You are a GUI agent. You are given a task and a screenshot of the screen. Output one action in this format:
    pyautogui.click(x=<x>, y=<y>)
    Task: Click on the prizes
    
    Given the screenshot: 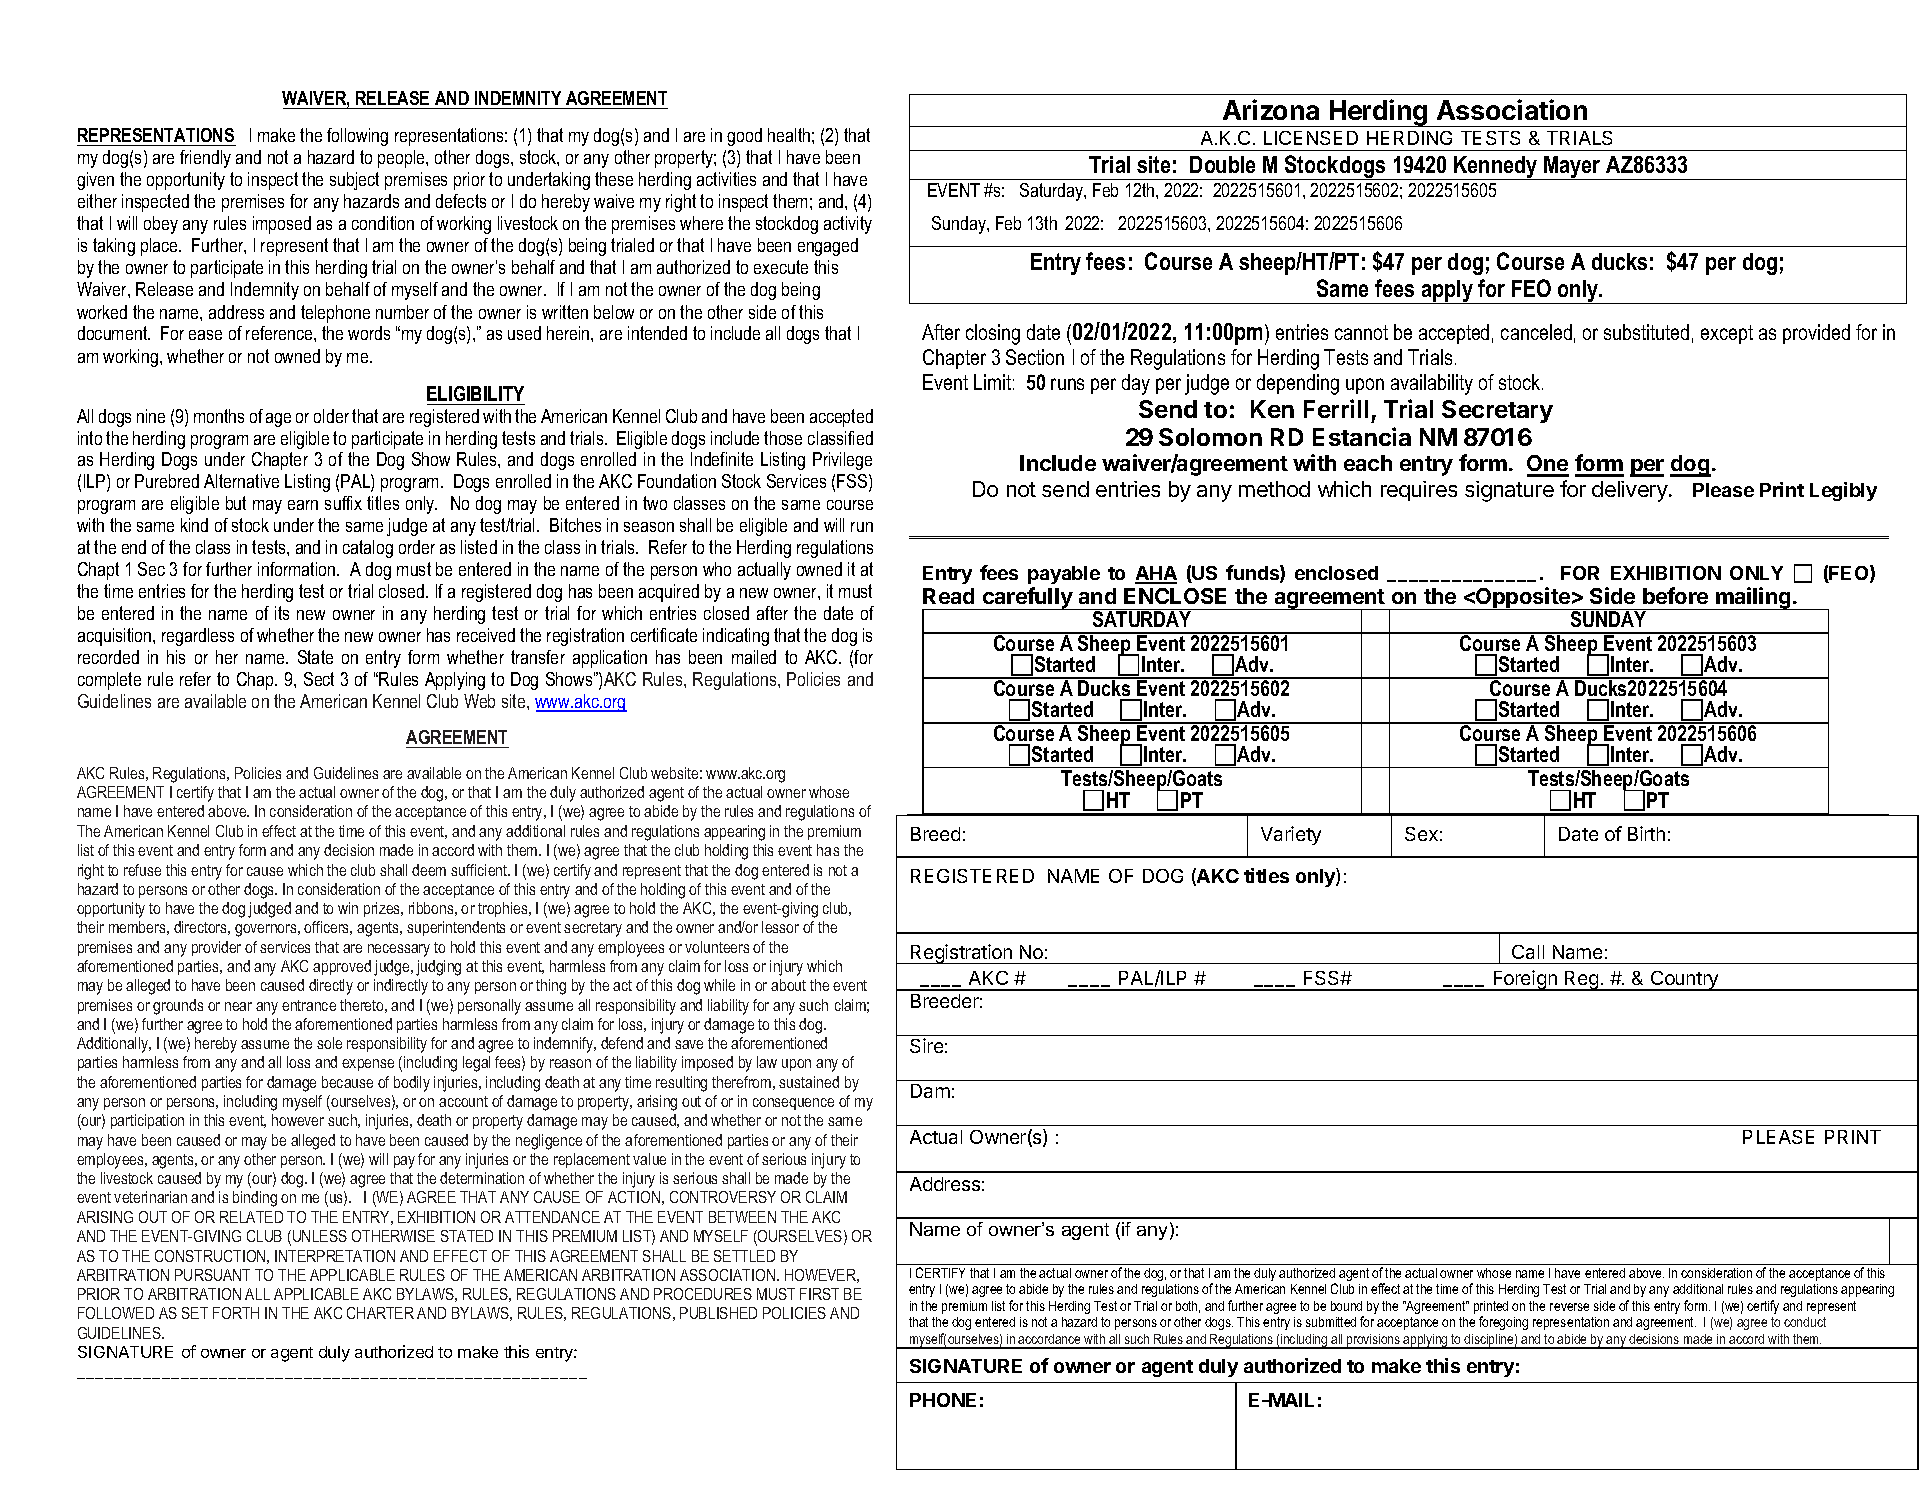 What is the action you would take?
    pyautogui.click(x=383, y=909)
